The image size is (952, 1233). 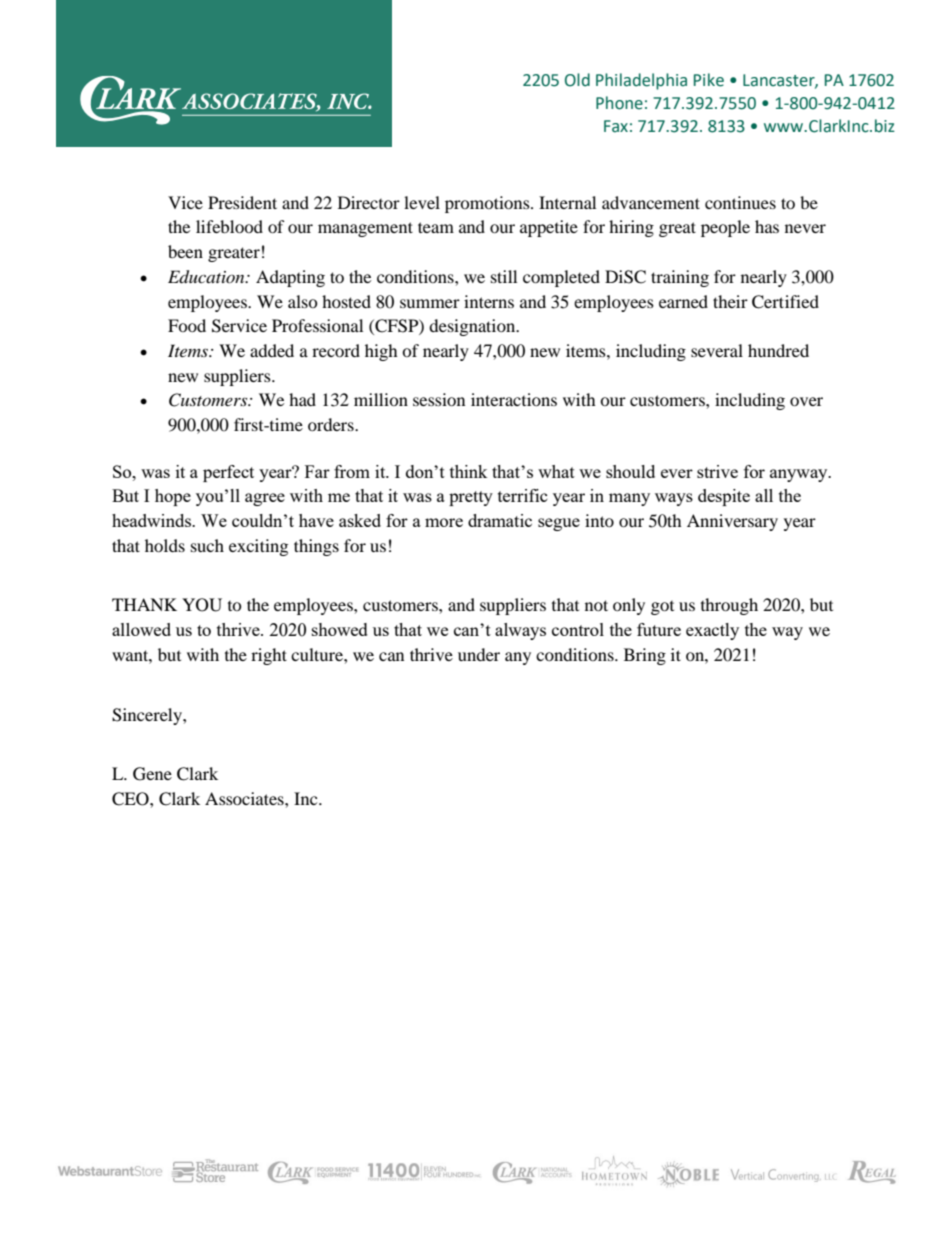 I want to click on strive, so click(x=717, y=471).
